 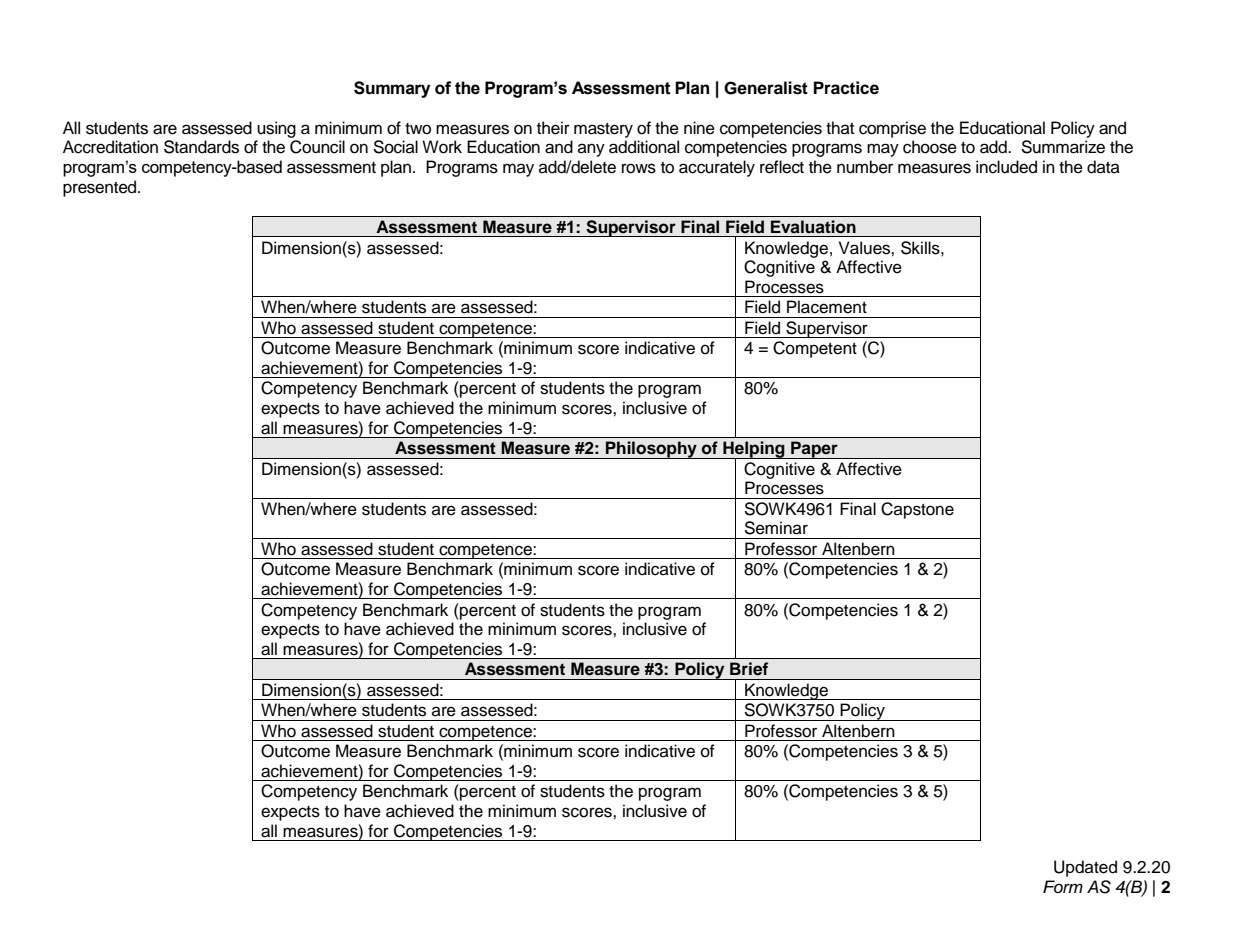 What do you see at coordinates (276, 129) in the screenshot?
I see `using` at bounding box center [276, 129].
